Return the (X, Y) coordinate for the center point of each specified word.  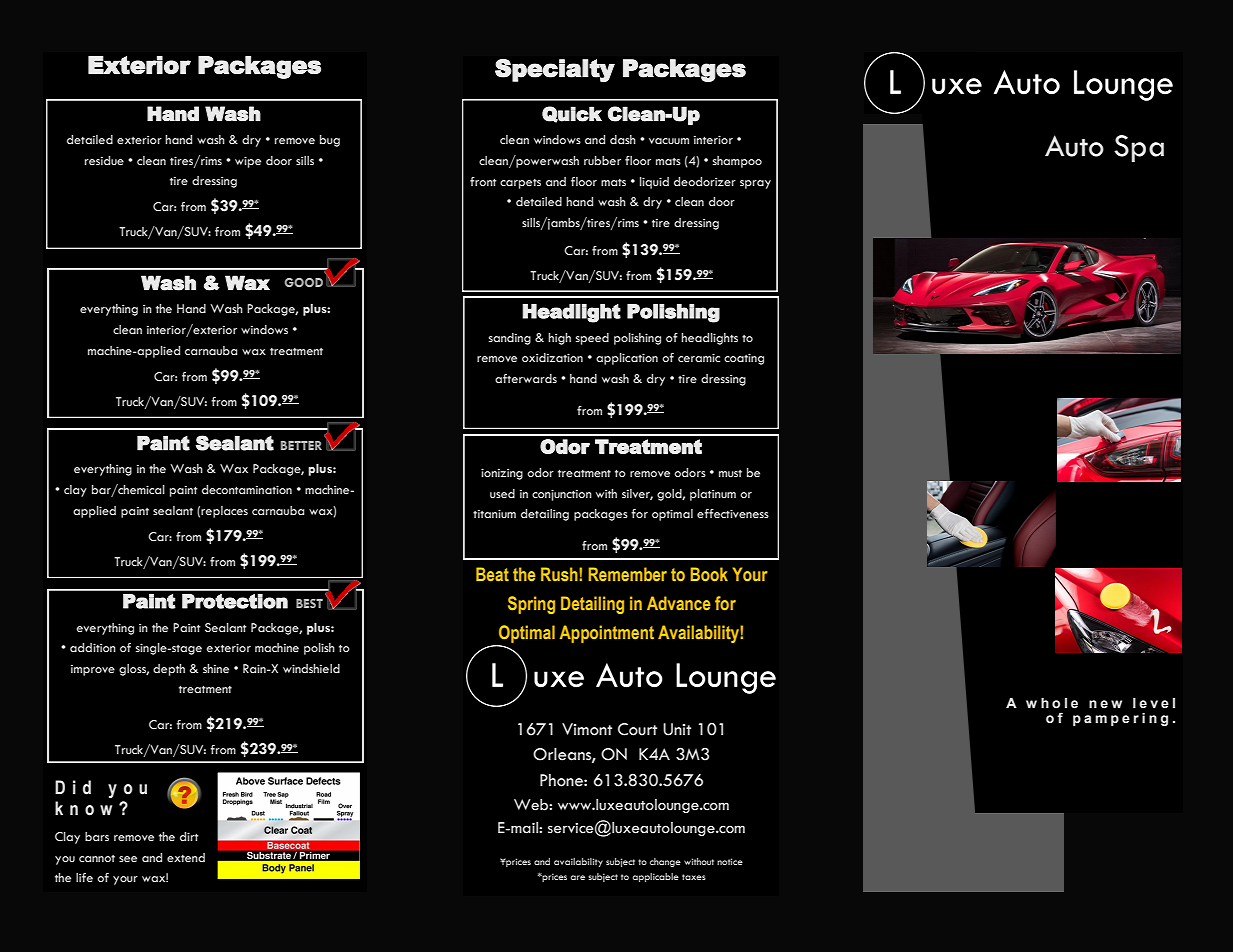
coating (744, 359)
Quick (572, 114)
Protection (235, 601)
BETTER (301, 445)
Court (637, 729)
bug (330, 141)
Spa (1139, 148)
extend (186, 858)
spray (755, 184)
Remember (628, 574)
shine (216, 668)
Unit (677, 729)
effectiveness (733, 514)
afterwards (526, 378)
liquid (654, 183)
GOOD (303, 282)
